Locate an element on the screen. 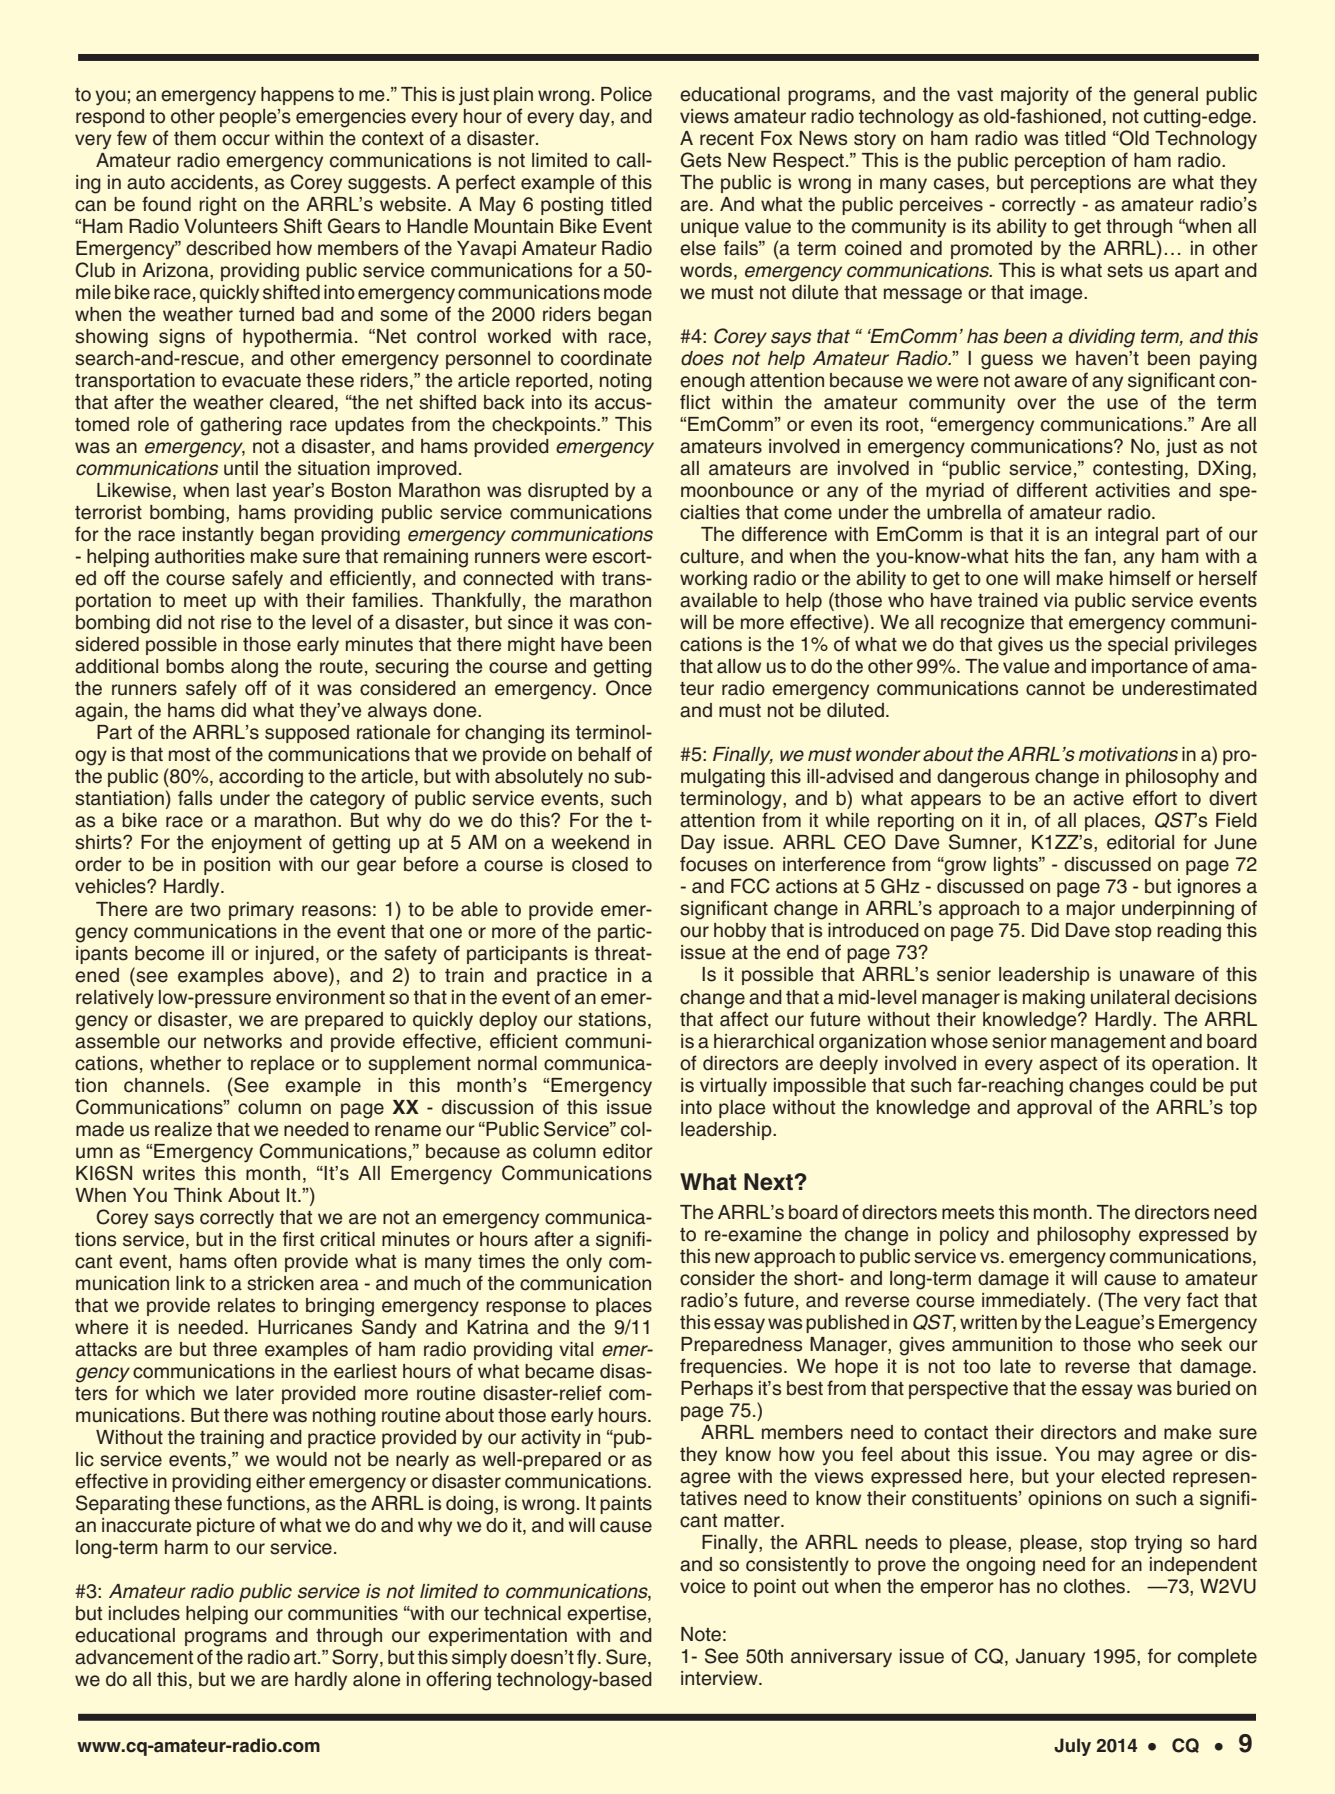 Image resolution: width=1335 pixels, height=1794 pixels. interview is located at coordinates (720, 1678).
